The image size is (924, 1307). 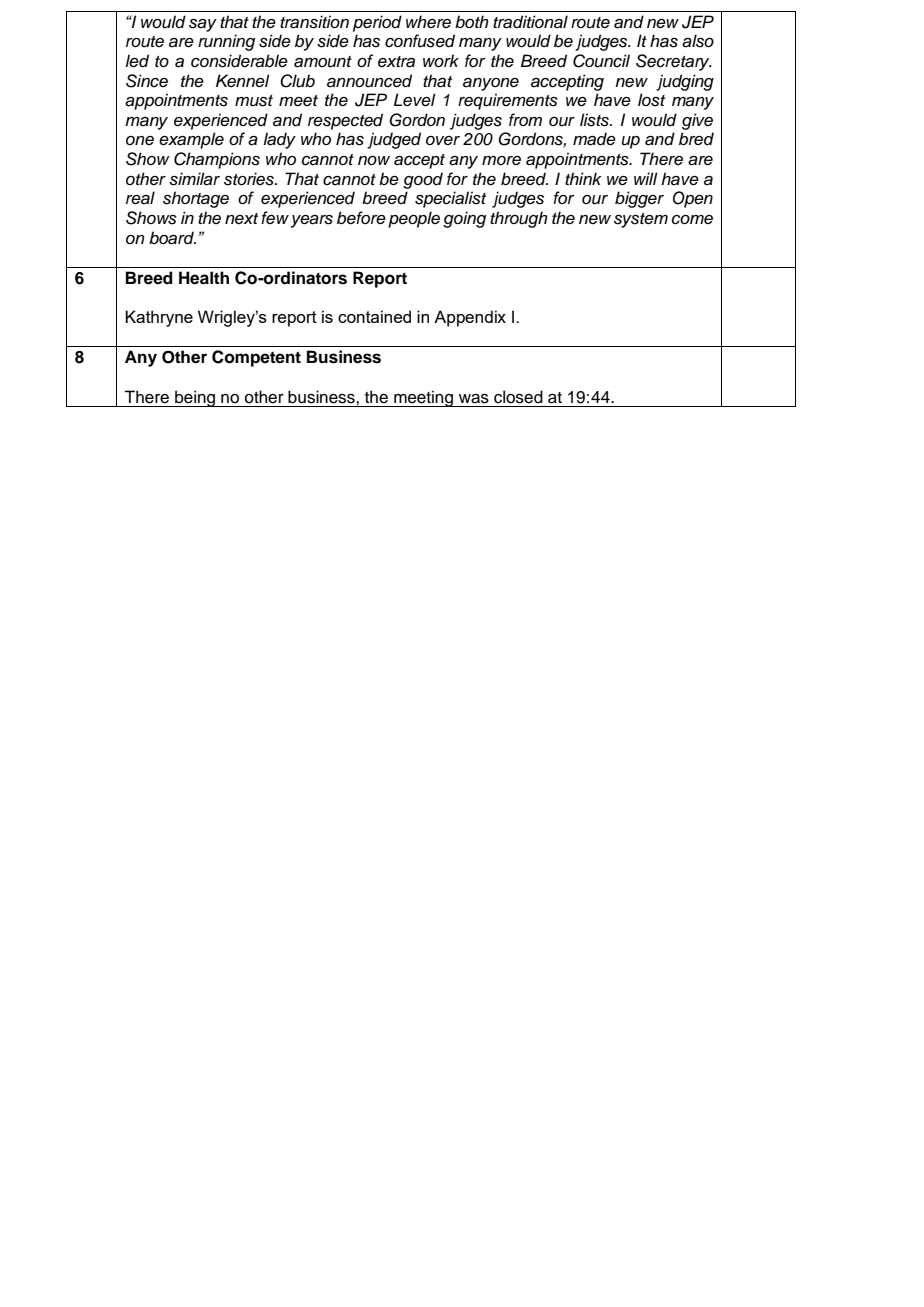 I want to click on was, so click(x=474, y=399).
